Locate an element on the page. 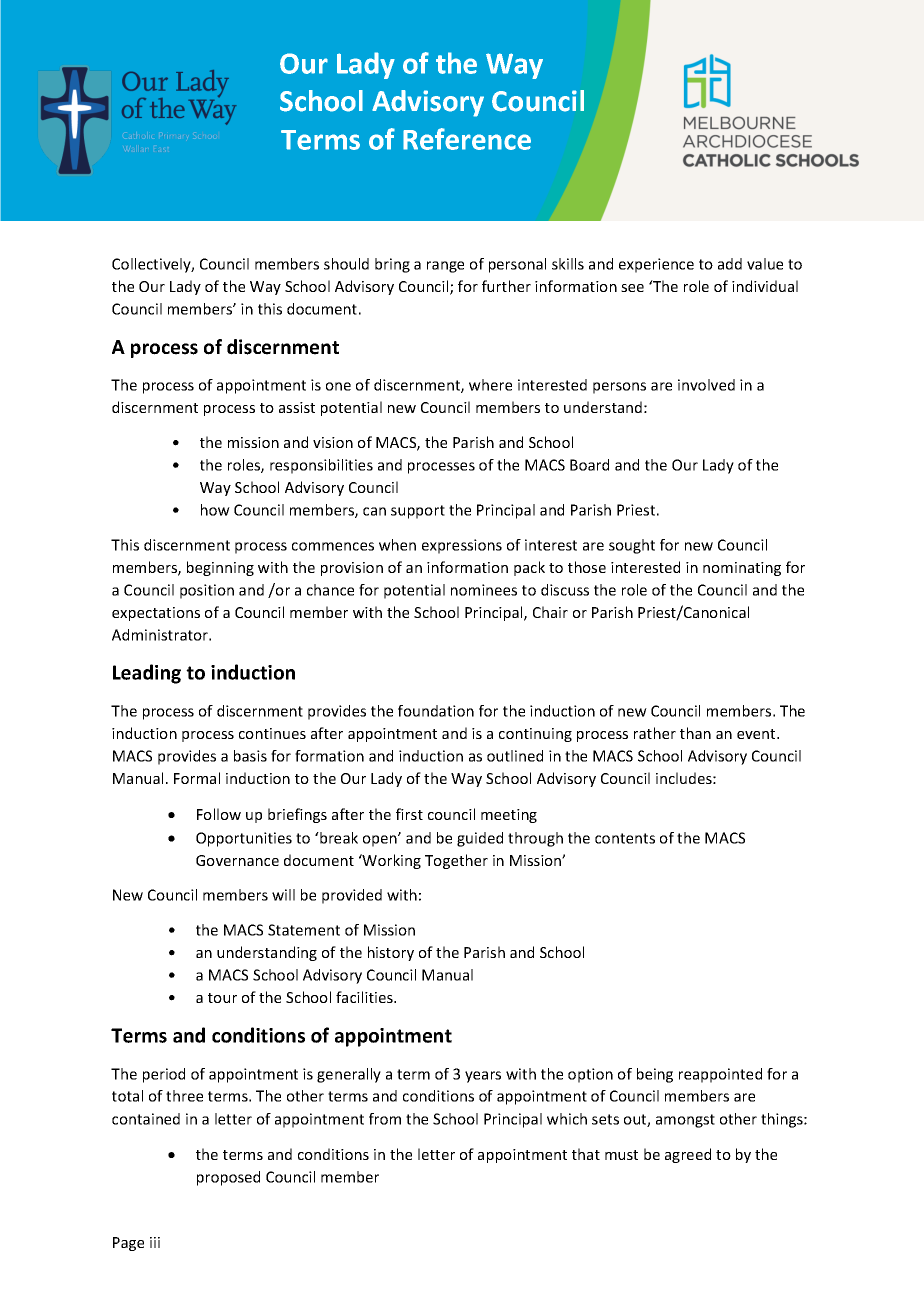 The height and width of the image is (1308, 924). history is located at coordinates (391, 953).
